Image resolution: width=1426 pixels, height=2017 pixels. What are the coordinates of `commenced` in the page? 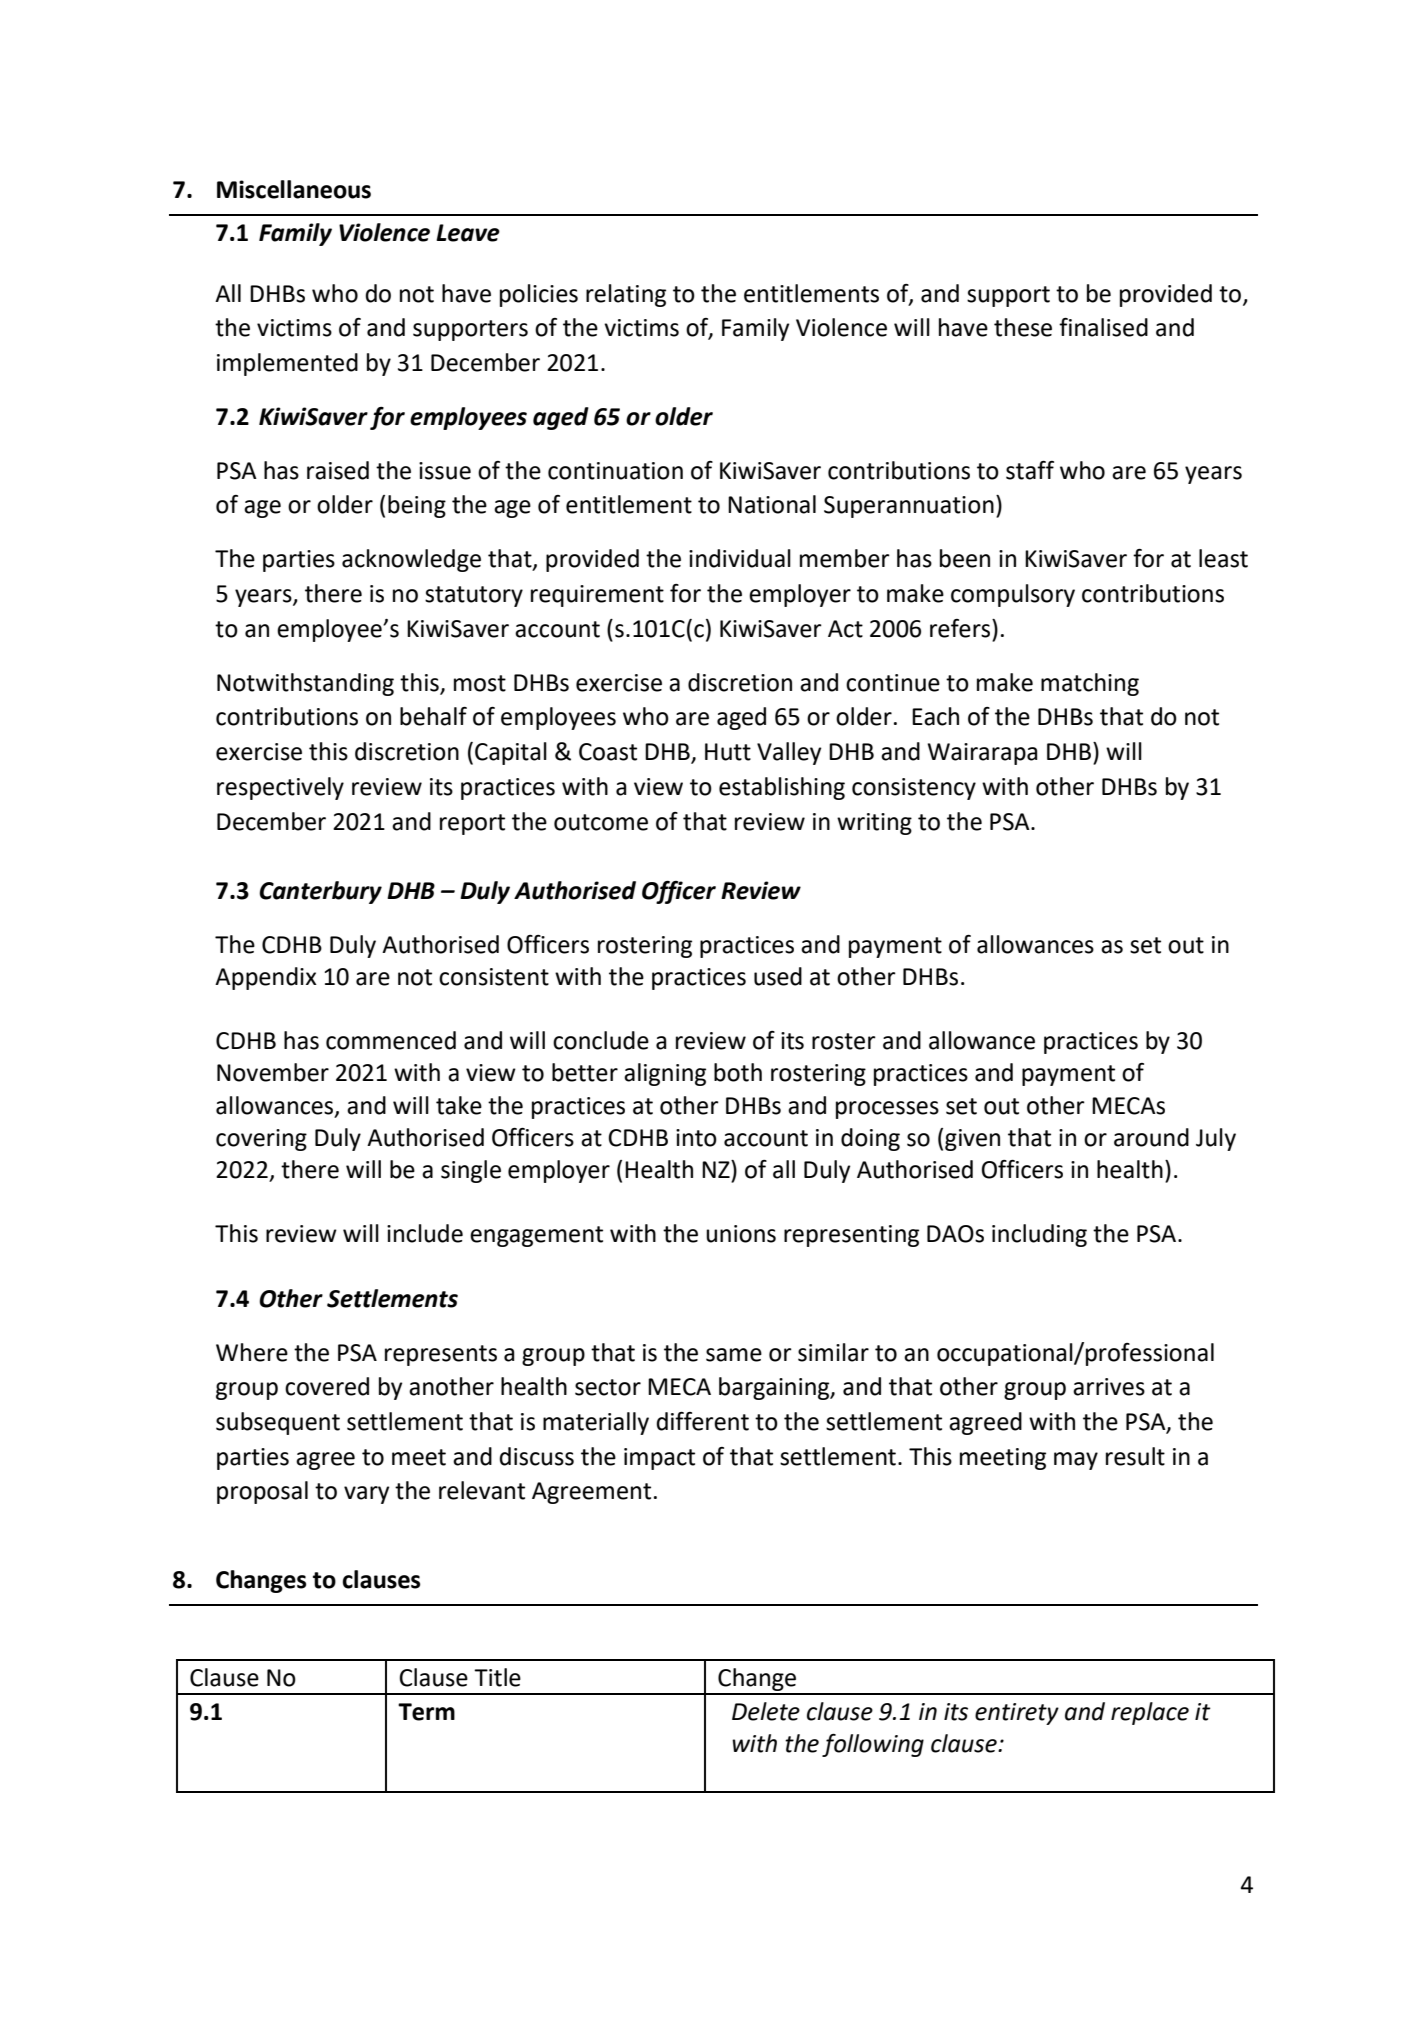 It's located at (391, 1040).
